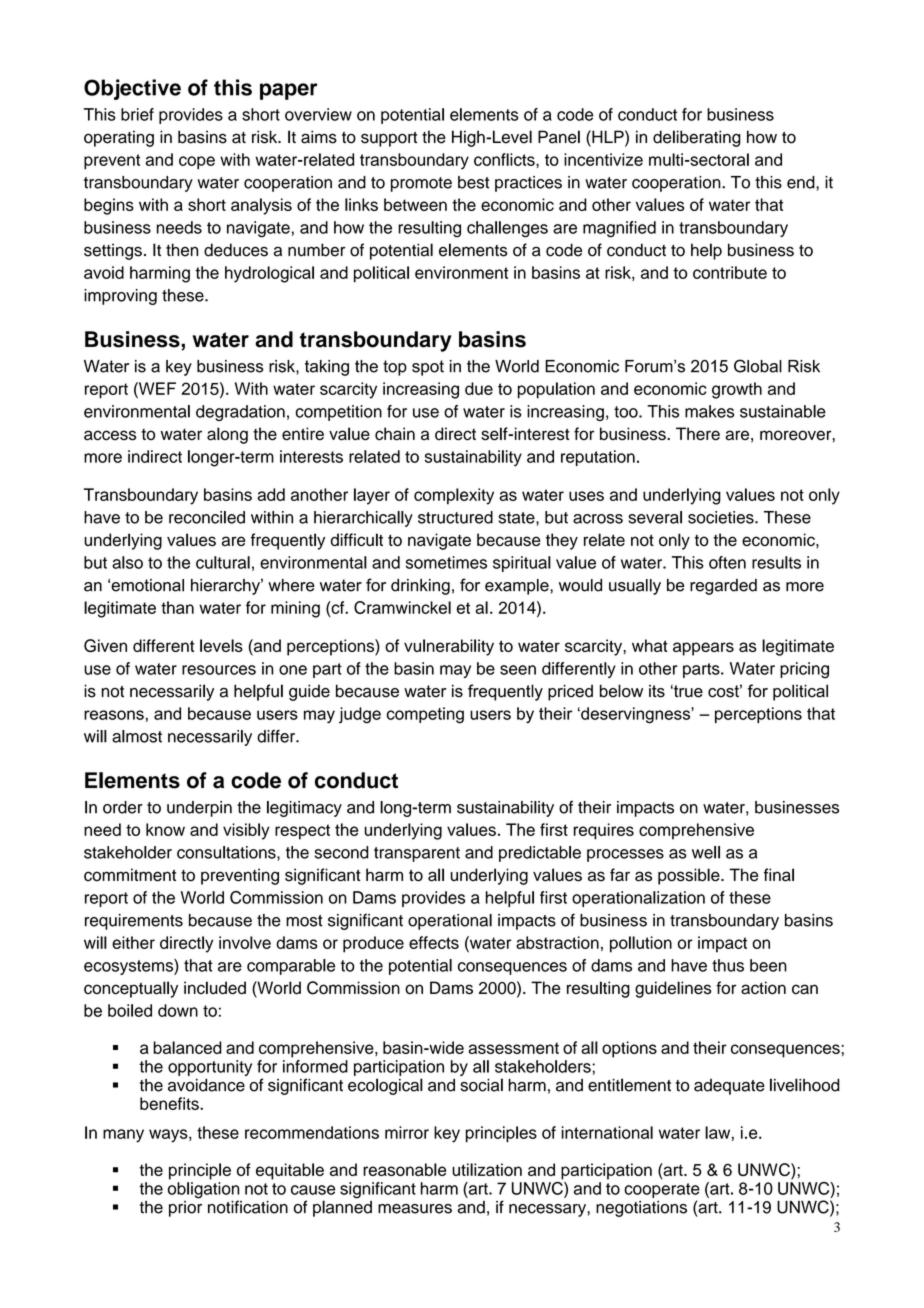 The height and width of the page is (1308, 924). What do you see at coordinates (697, 138) in the page?
I see `deliberating` at bounding box center [697, 138].
